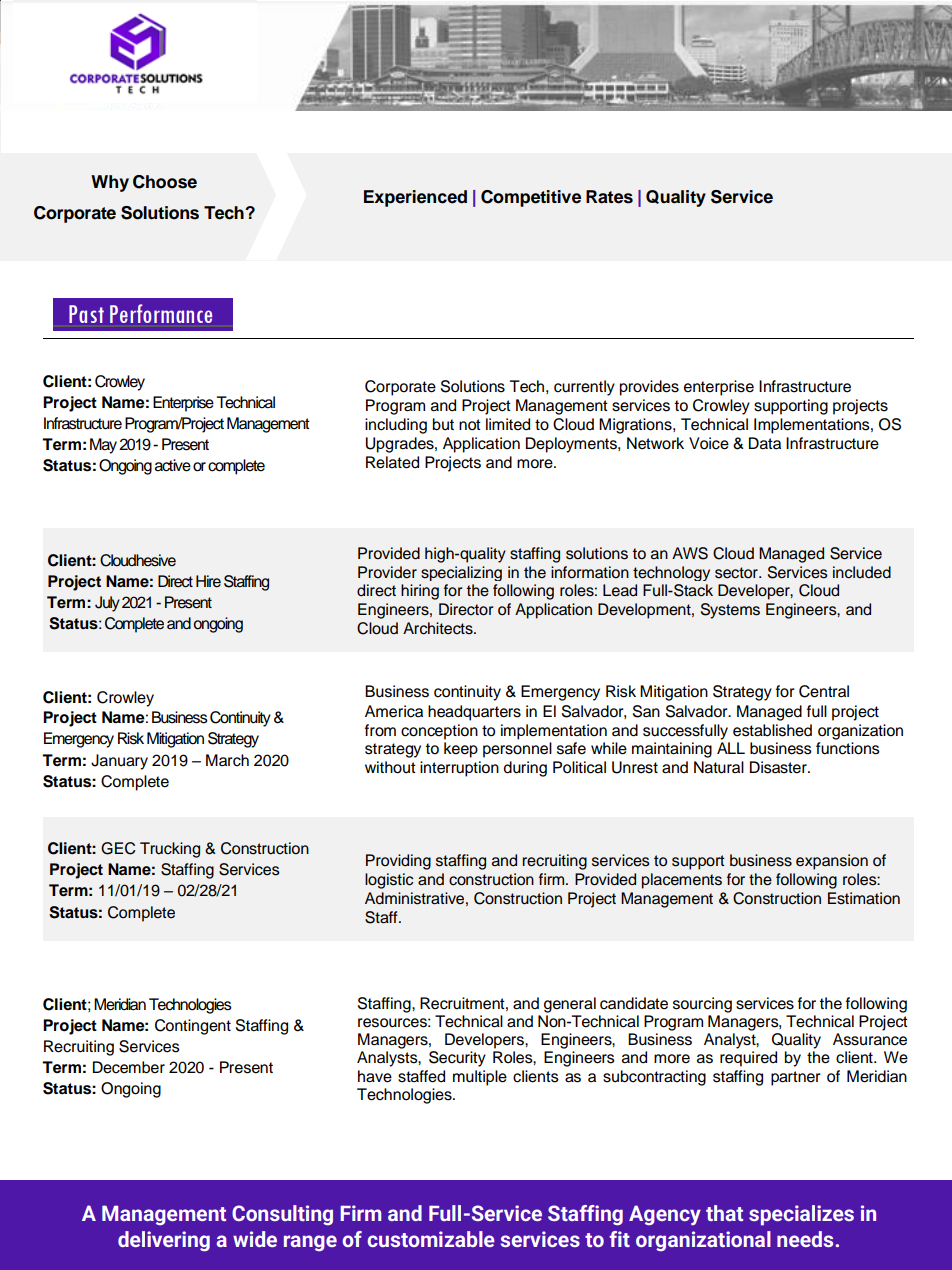 The width and height of the page is (952, 1270). What do you see at coordinates (470, 425) in the page?
I see `not` at bounding box center [470, 425].
